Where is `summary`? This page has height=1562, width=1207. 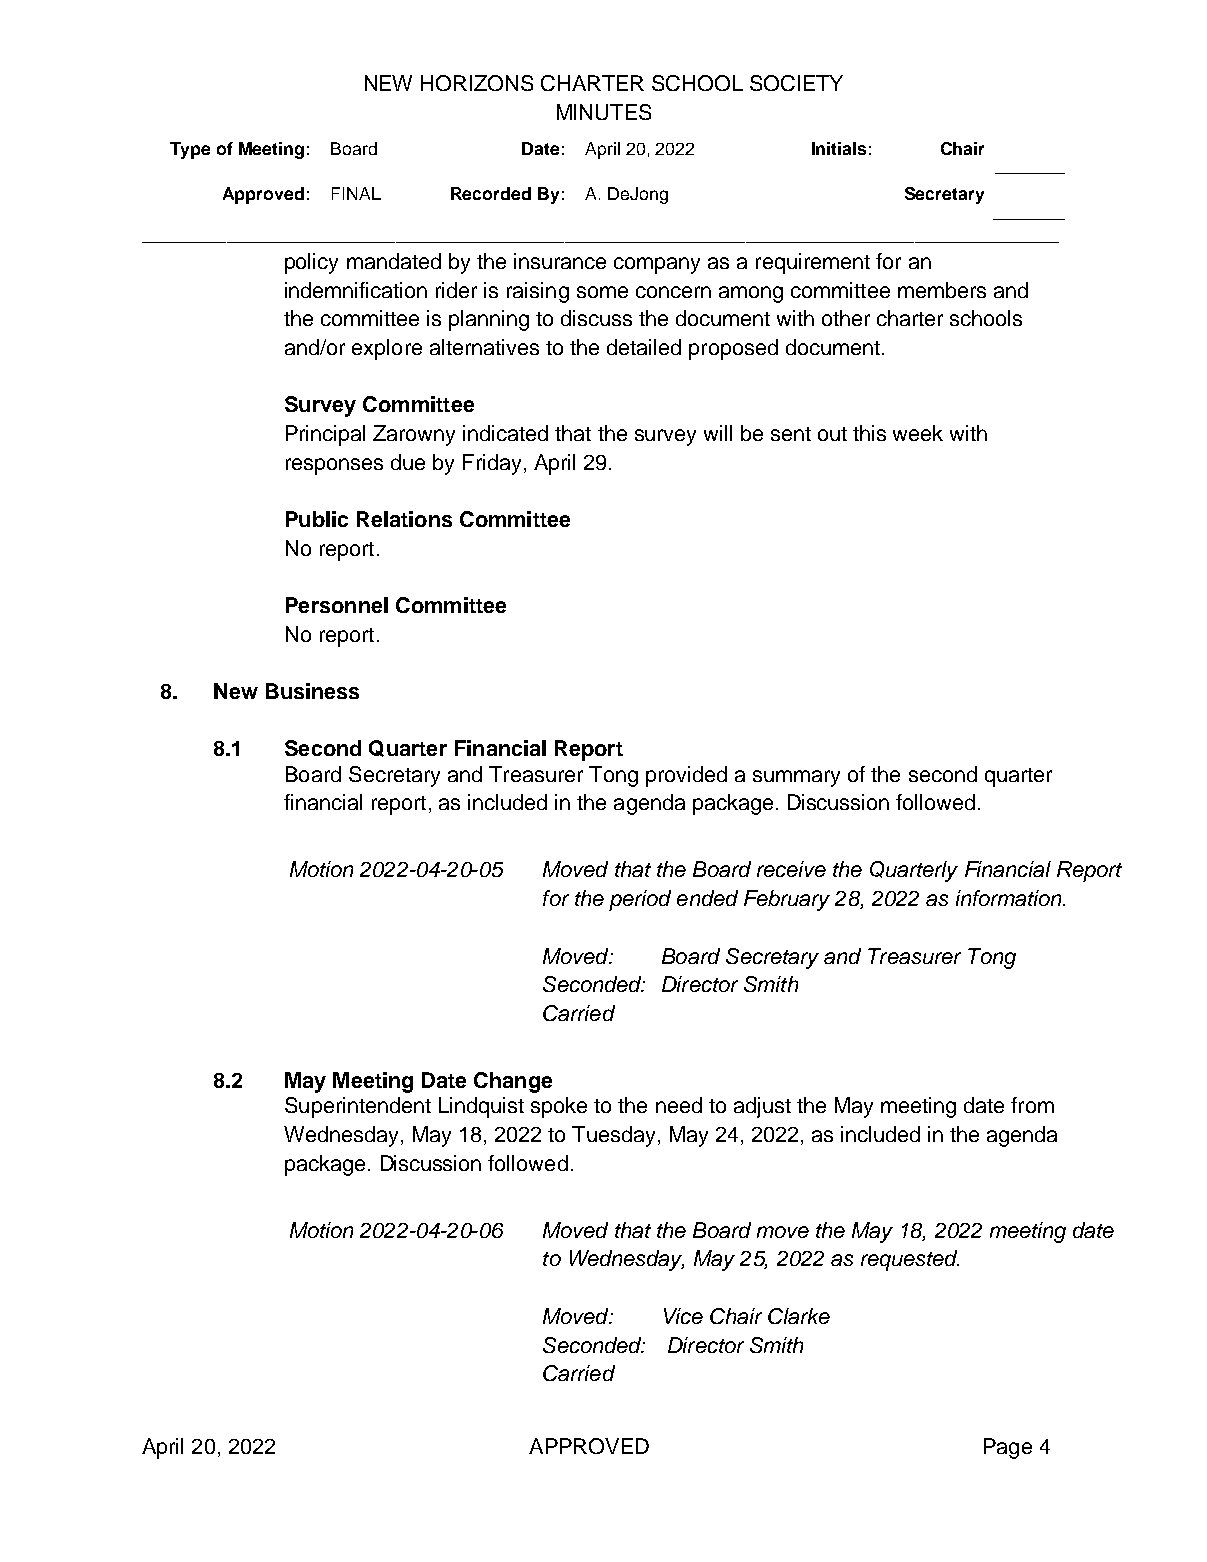
summary is located at coordinates (796, 778).
